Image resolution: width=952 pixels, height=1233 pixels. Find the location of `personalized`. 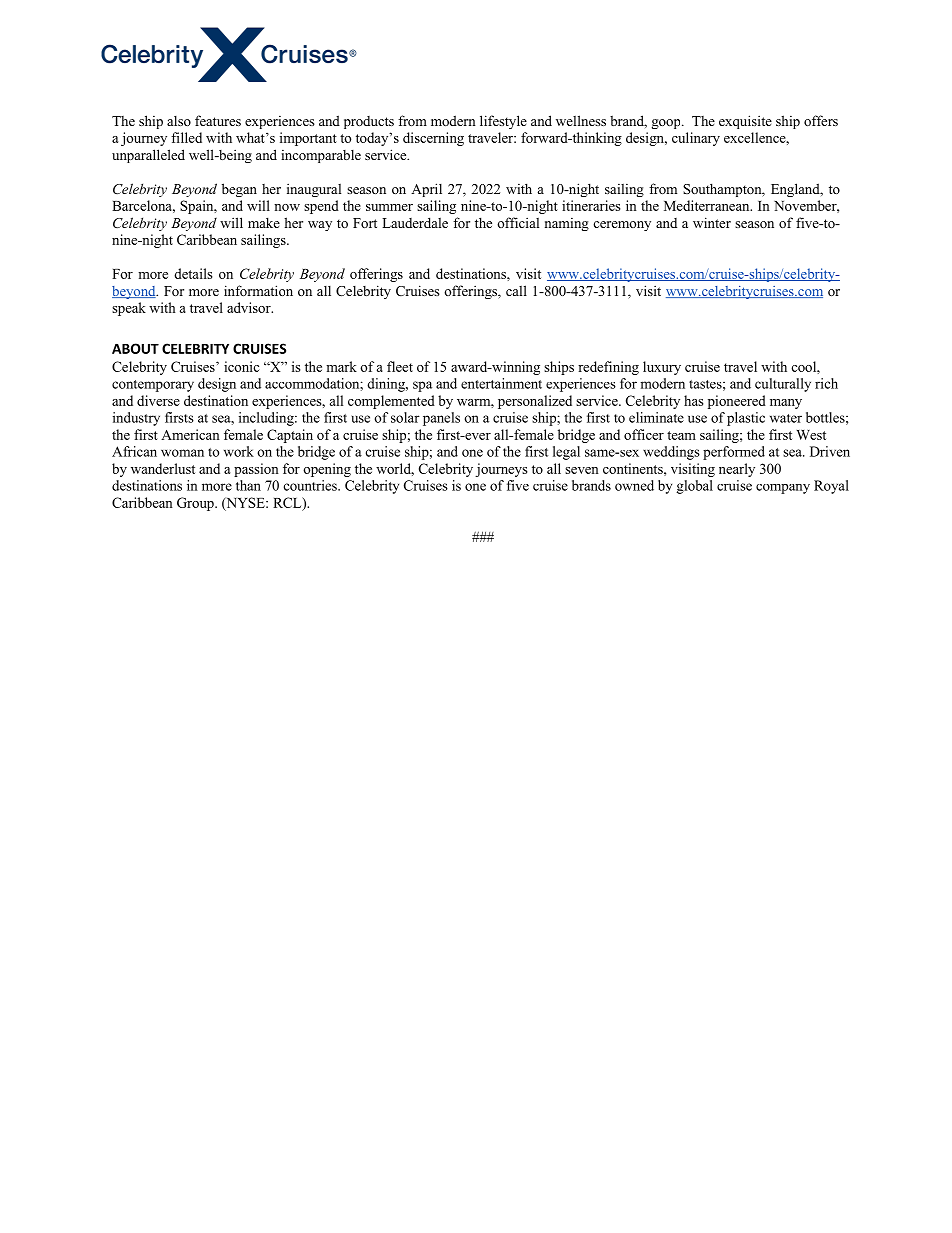

personalized is located at coordinates (535, 402).
